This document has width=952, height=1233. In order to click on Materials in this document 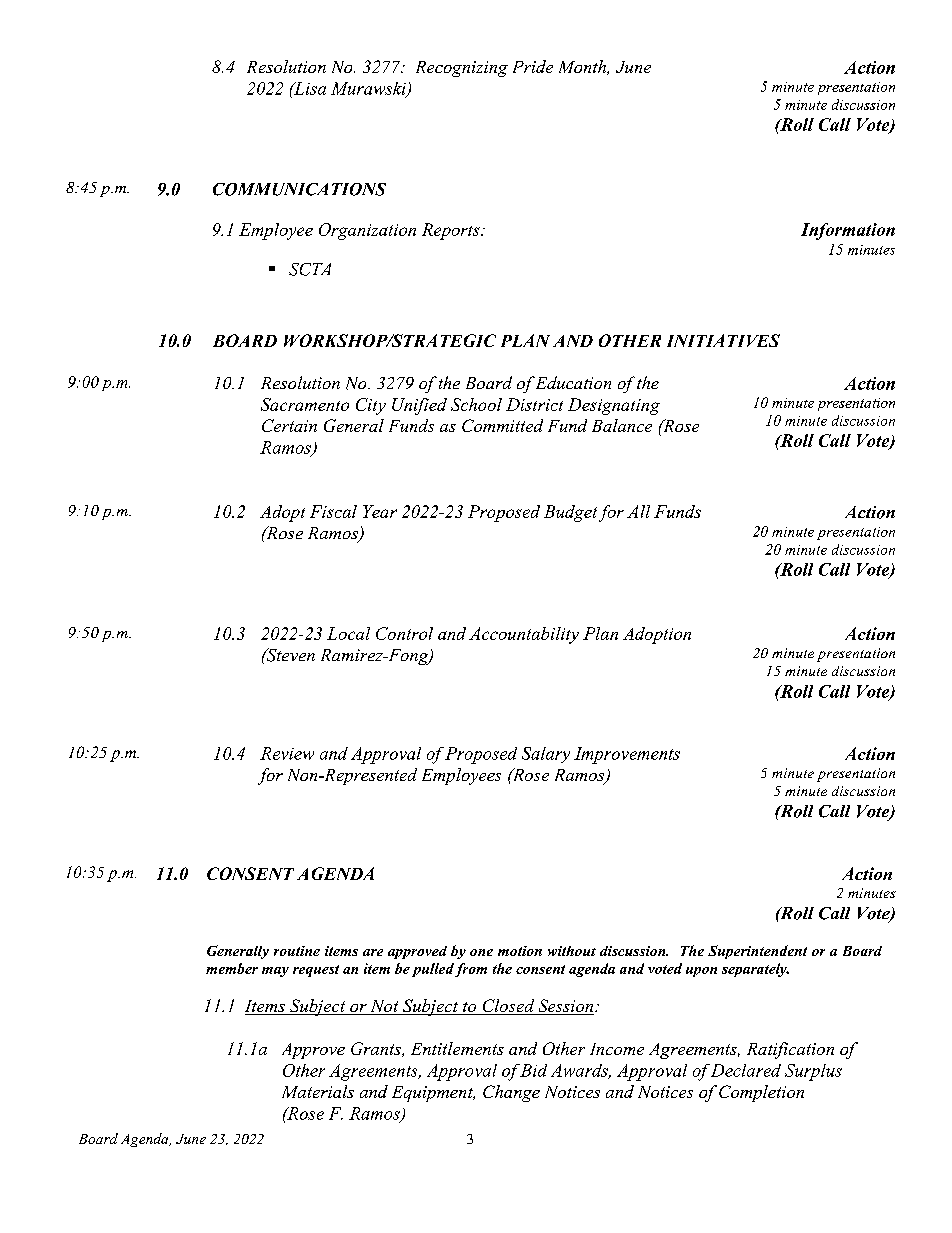, I will do `click(318, 1091)`.
